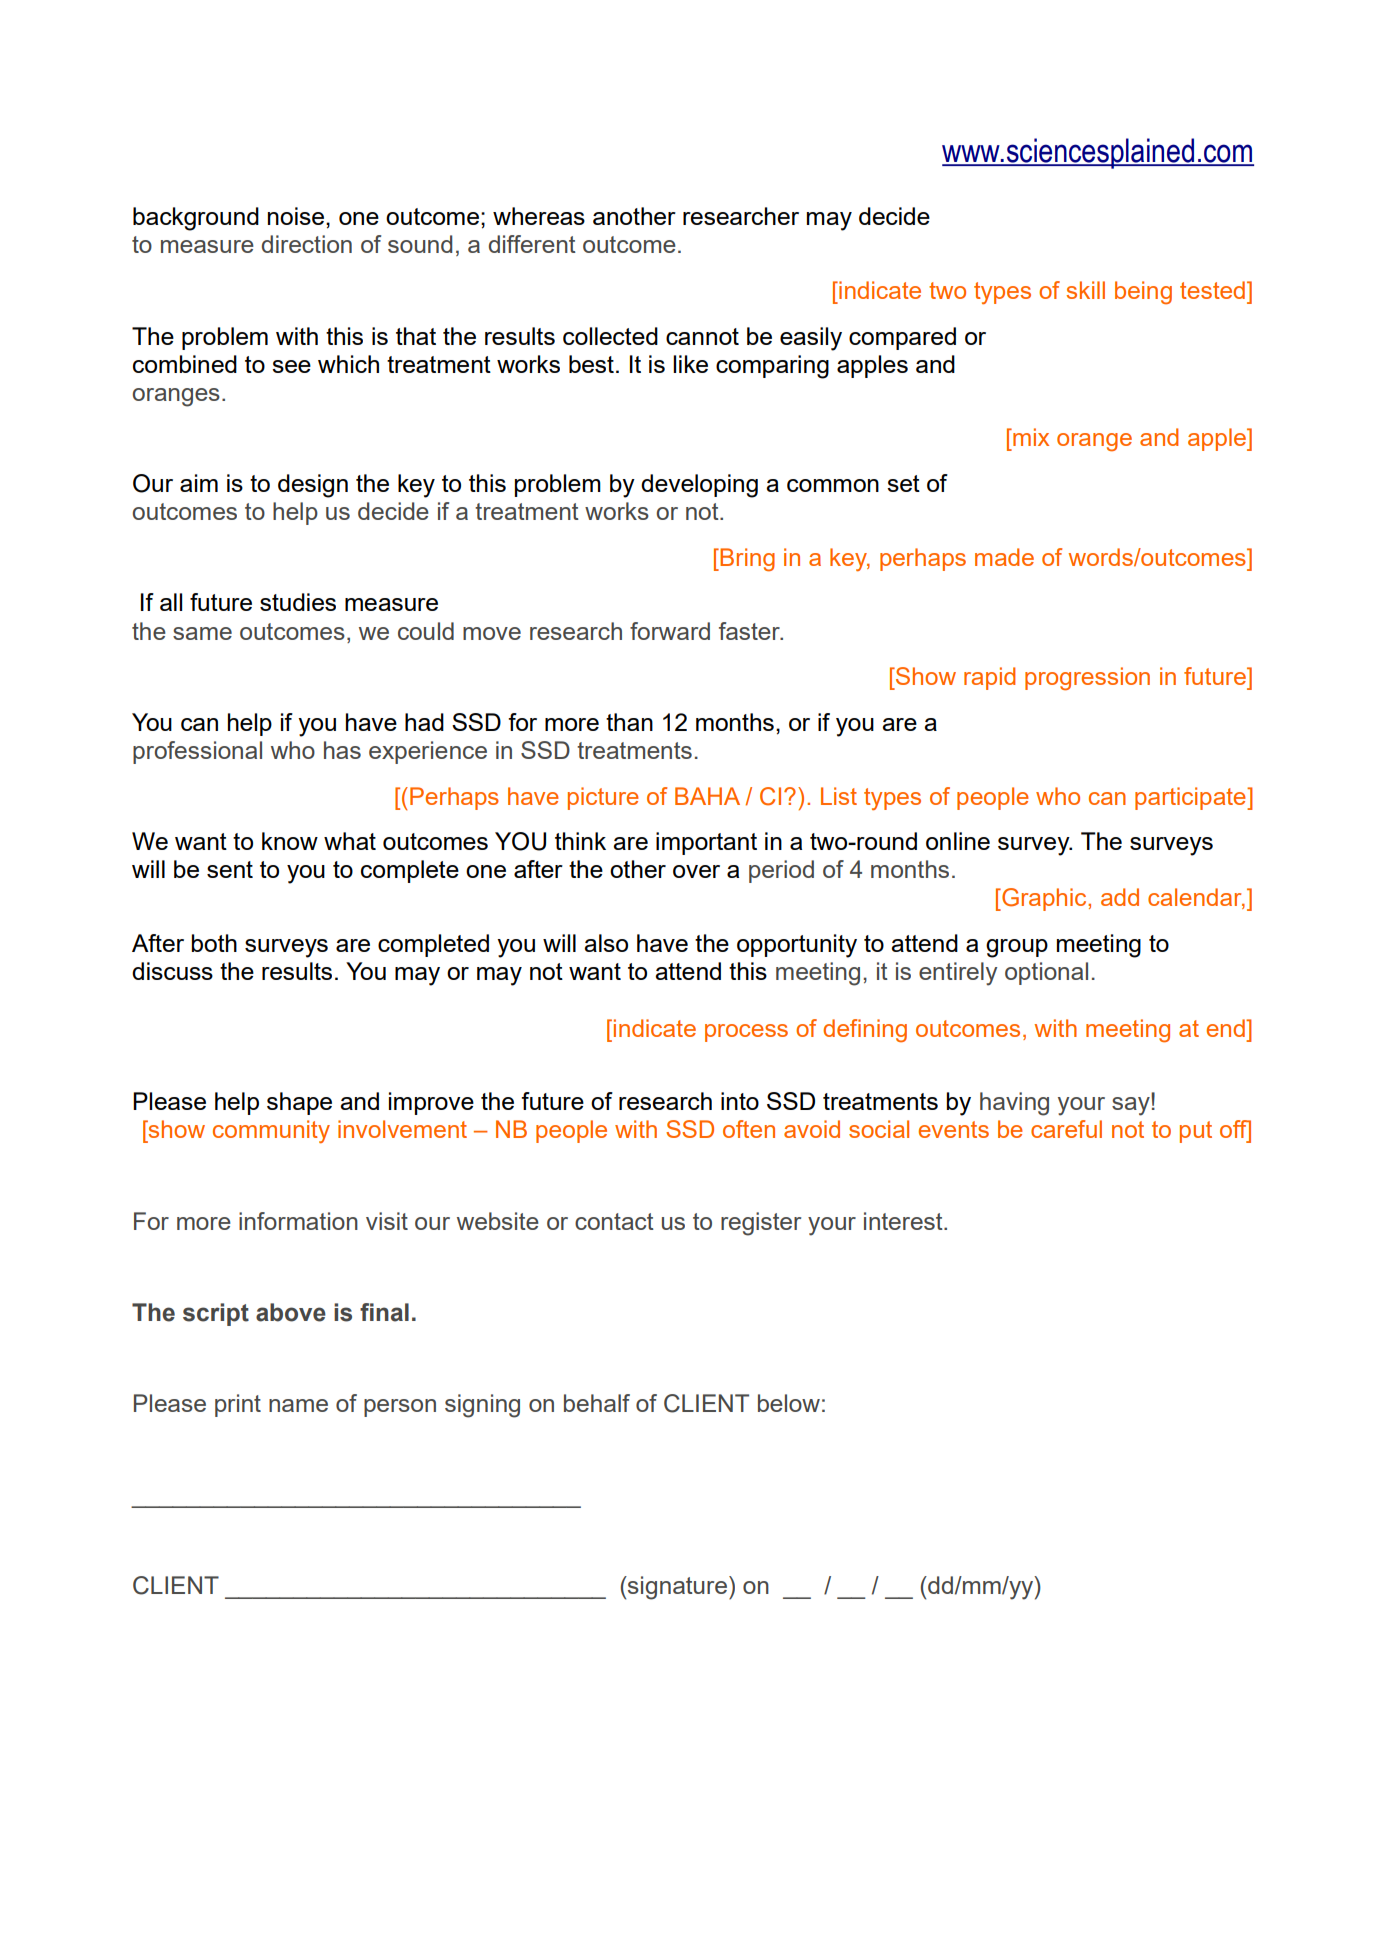 The width and height of the screenshot is (1385, 1959). I want to click on information, so click(298, 1221).
